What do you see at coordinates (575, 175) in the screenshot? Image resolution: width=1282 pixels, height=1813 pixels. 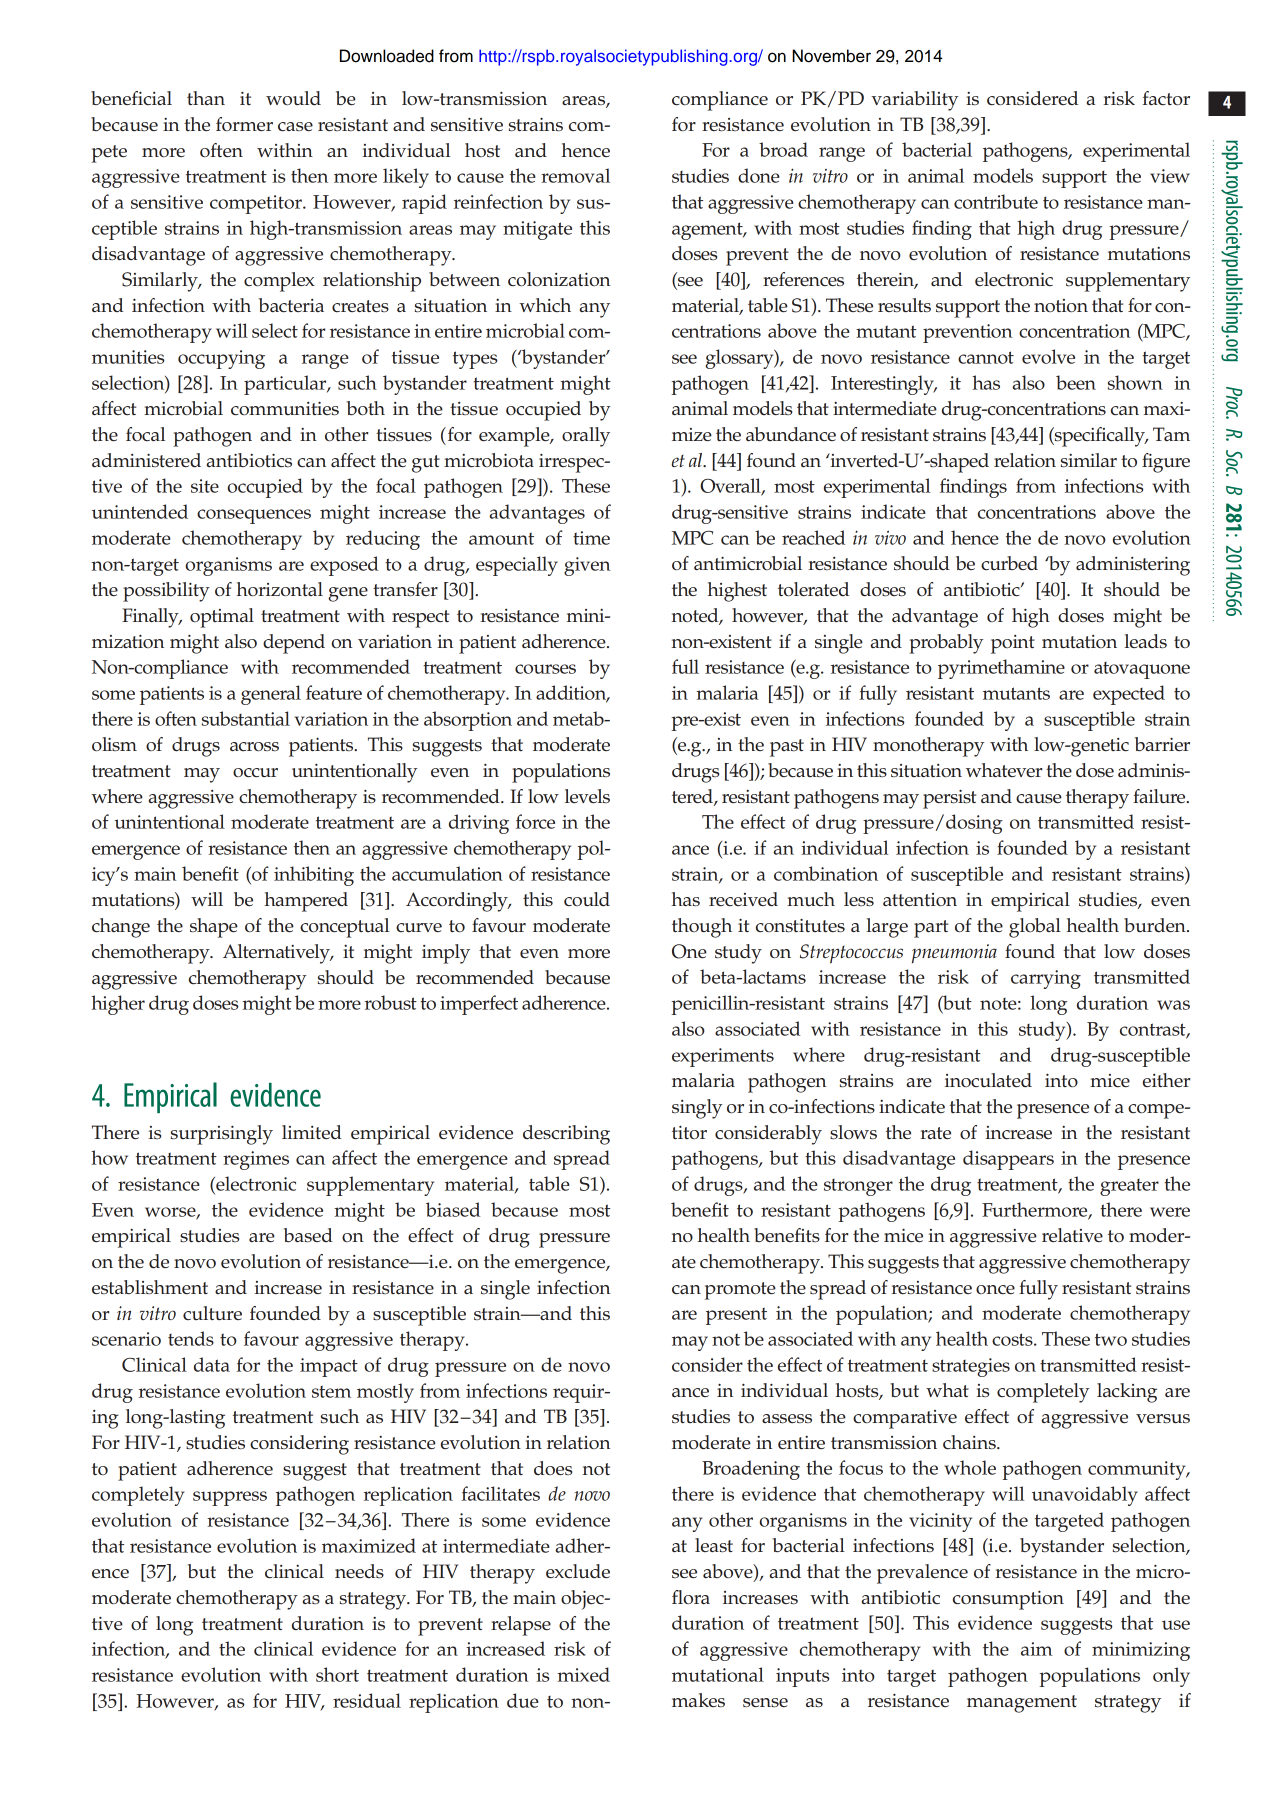 I see `removal` at bounding box center [575, 175].
